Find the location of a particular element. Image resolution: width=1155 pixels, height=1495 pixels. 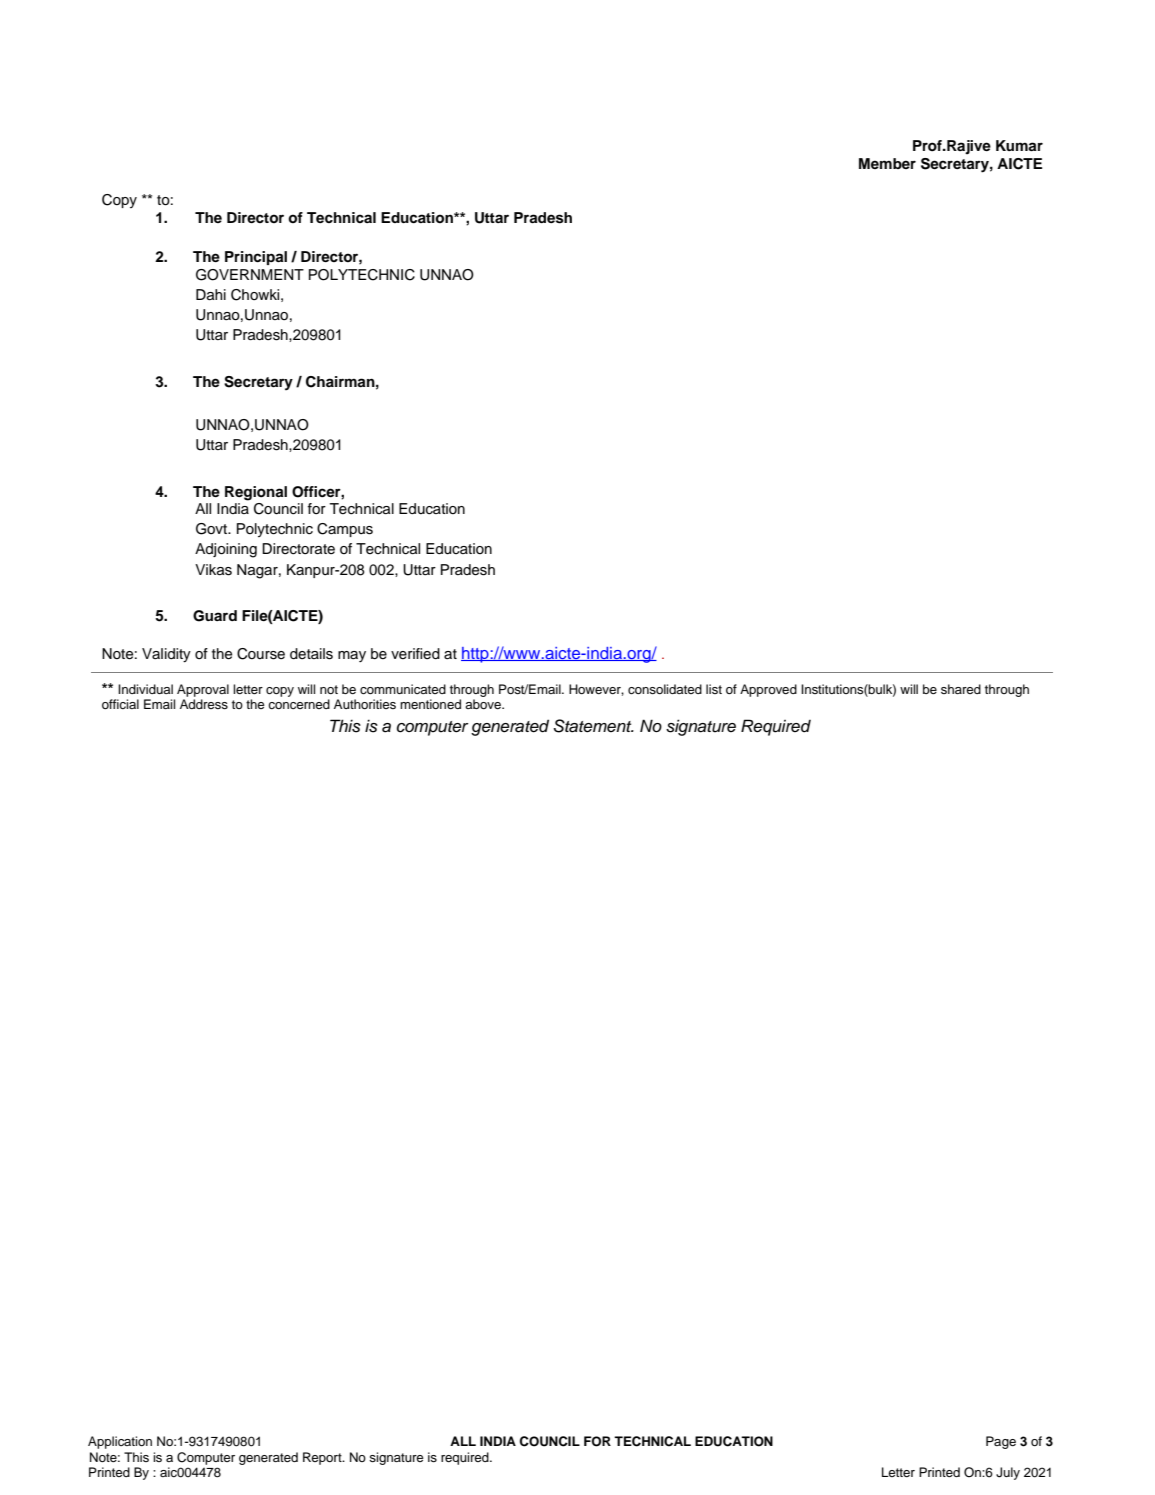

Kumar is located at coordinates (1019, 145).
